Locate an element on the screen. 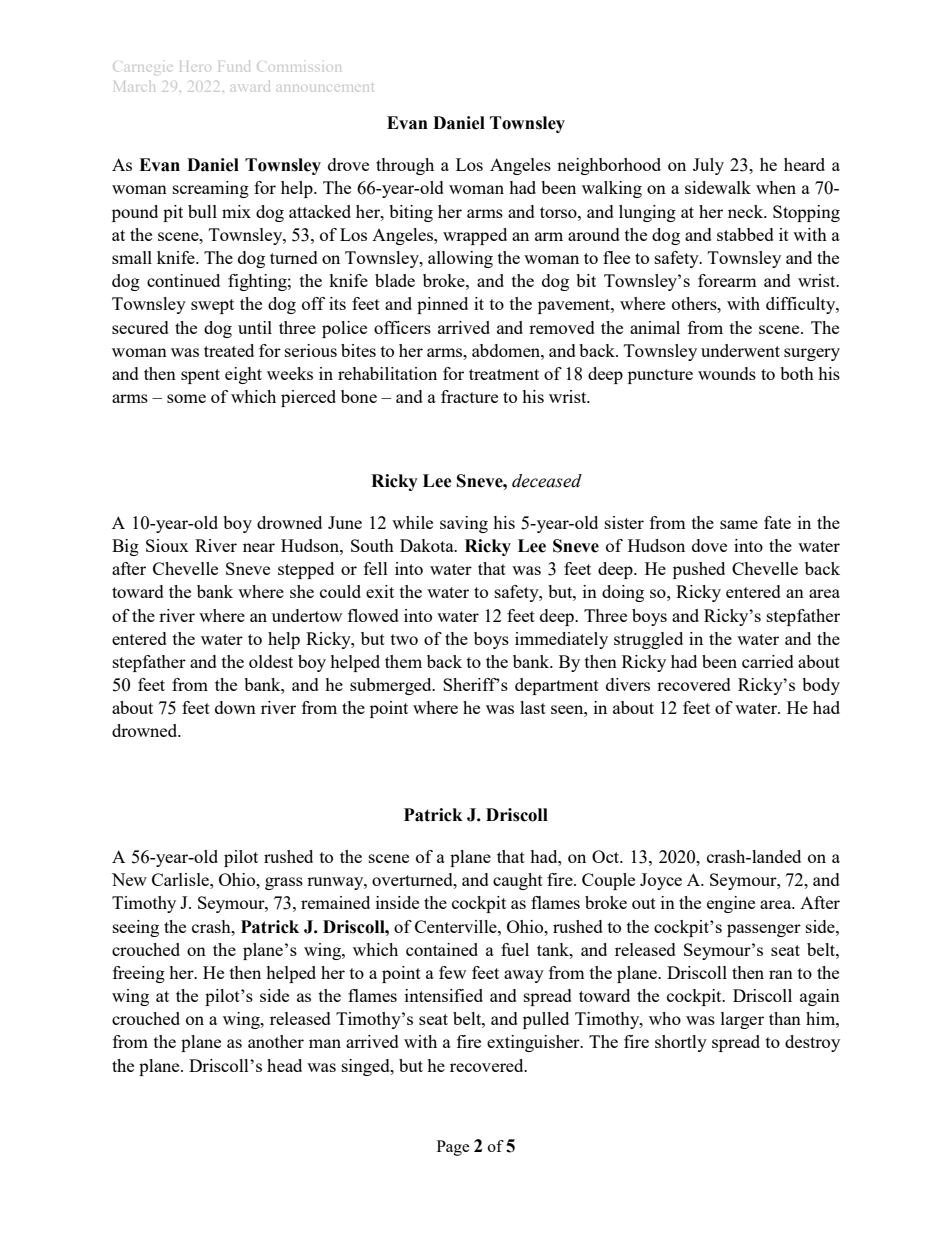  head is located at coordinates (284, 1065).
